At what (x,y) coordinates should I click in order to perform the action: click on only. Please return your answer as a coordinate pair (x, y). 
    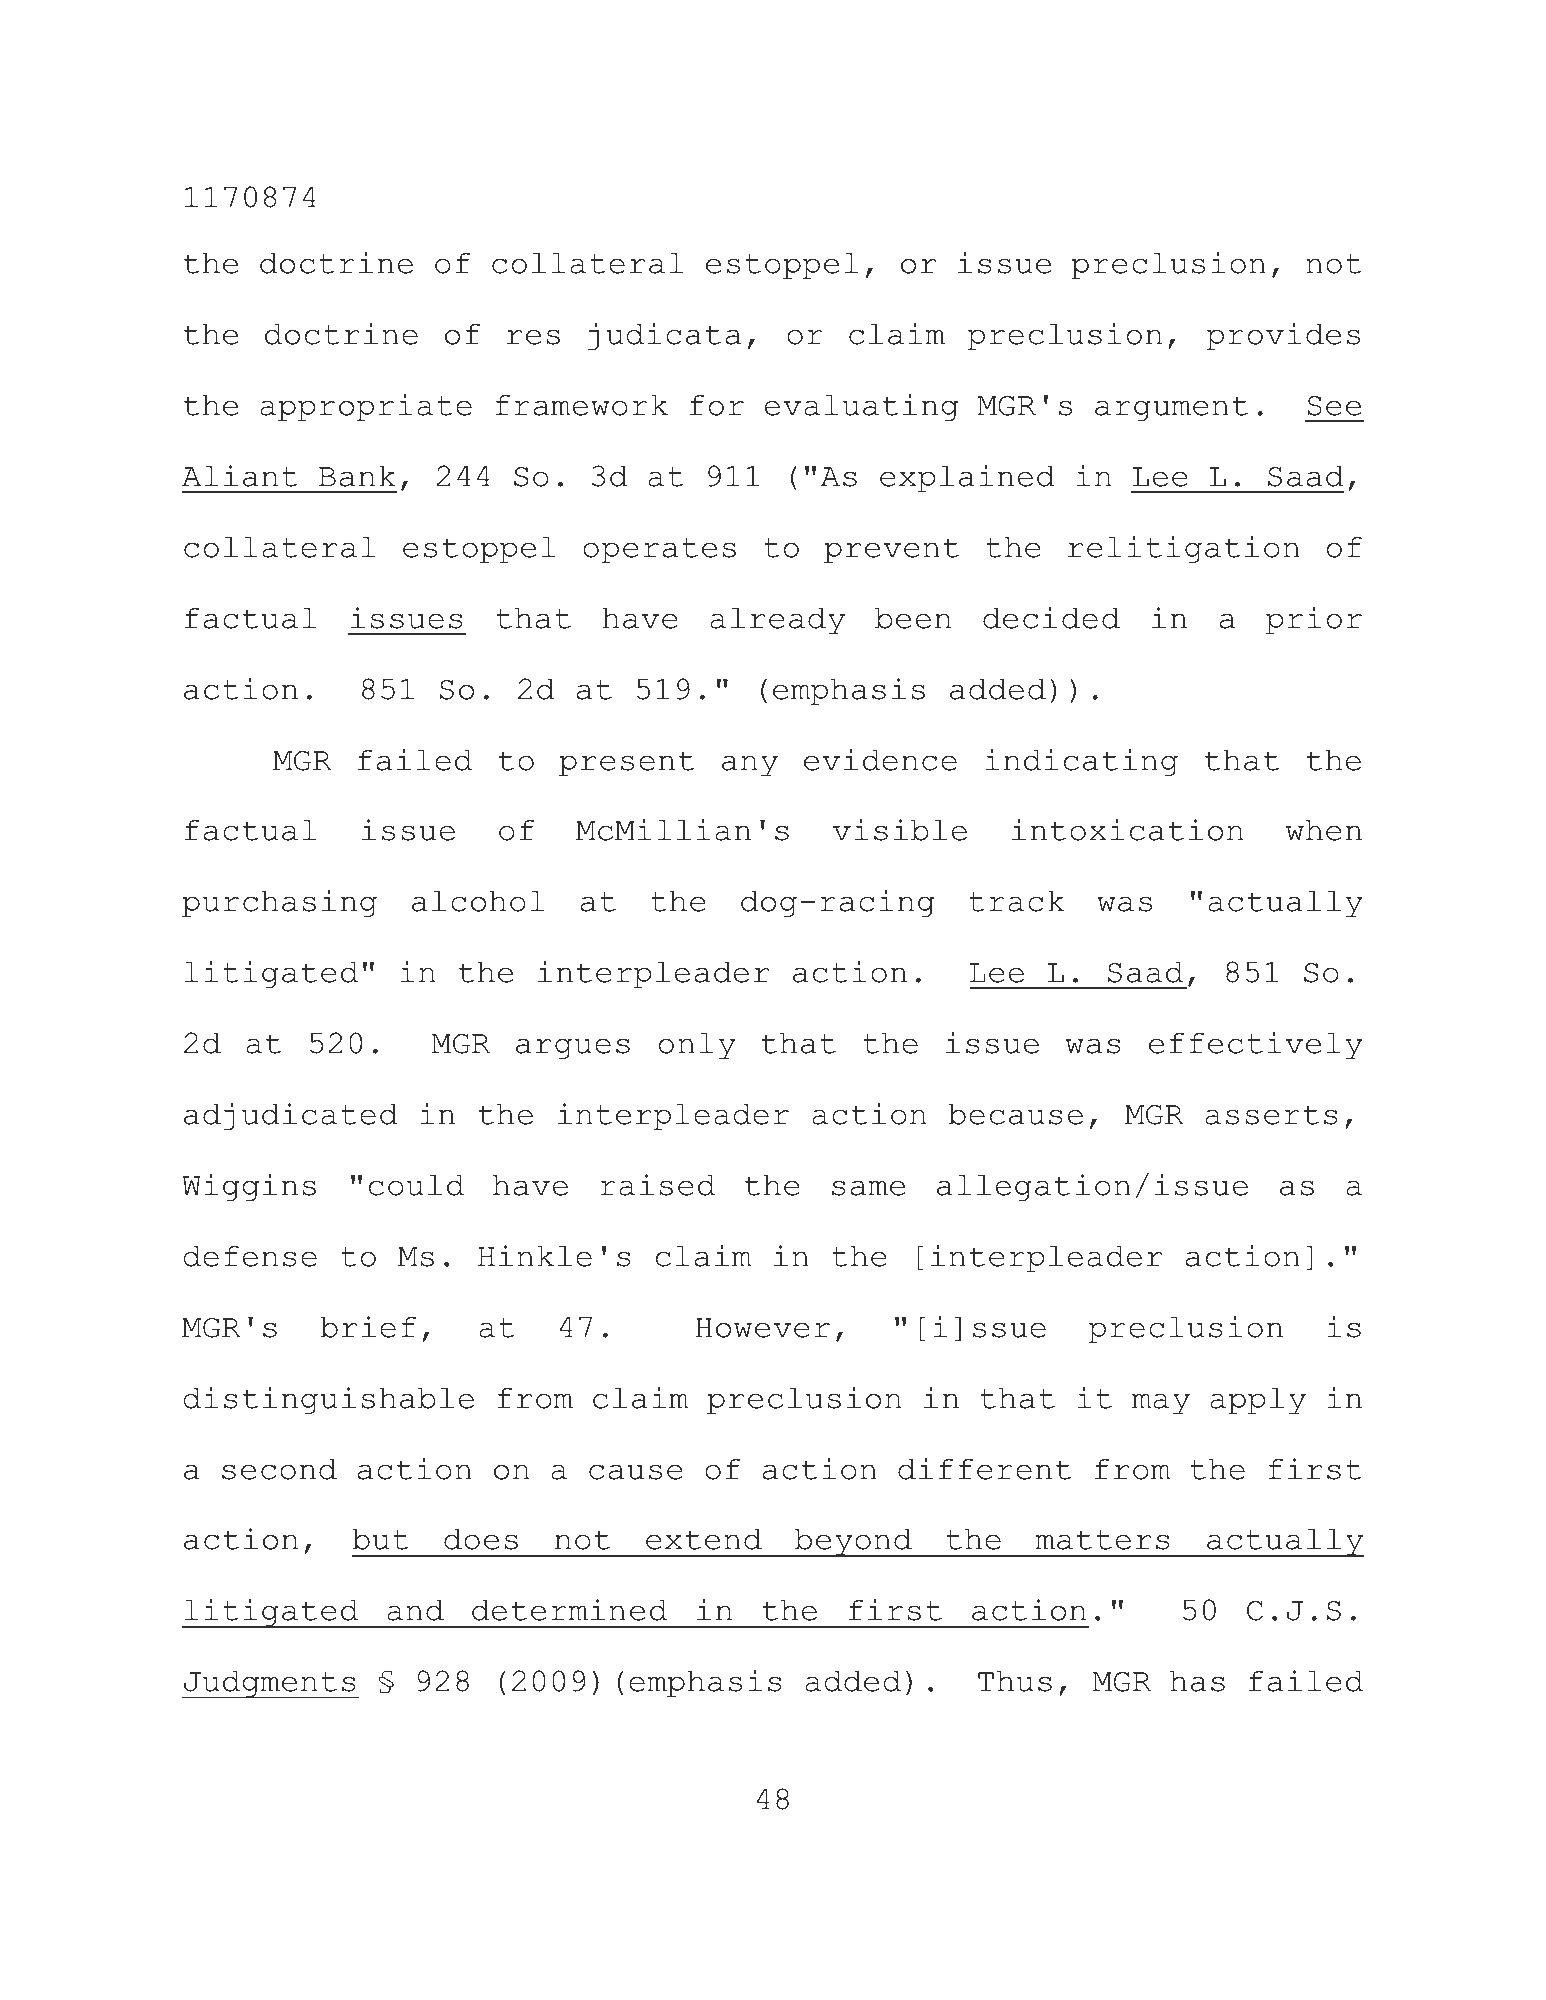
    Looking at the image, I should click on (697, 1046).
